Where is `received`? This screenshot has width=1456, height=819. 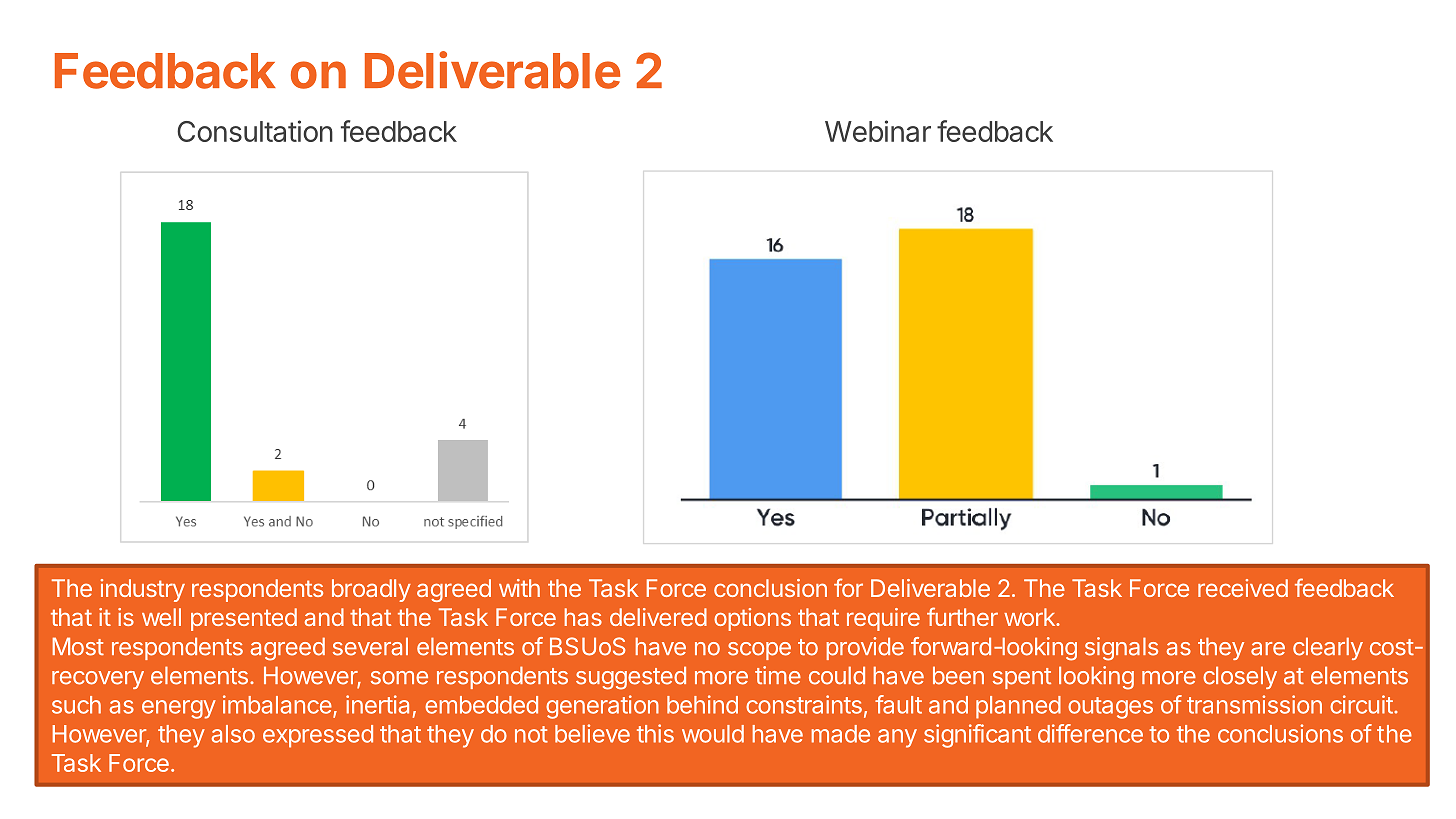 received is located at coordinates (1243, 588).
